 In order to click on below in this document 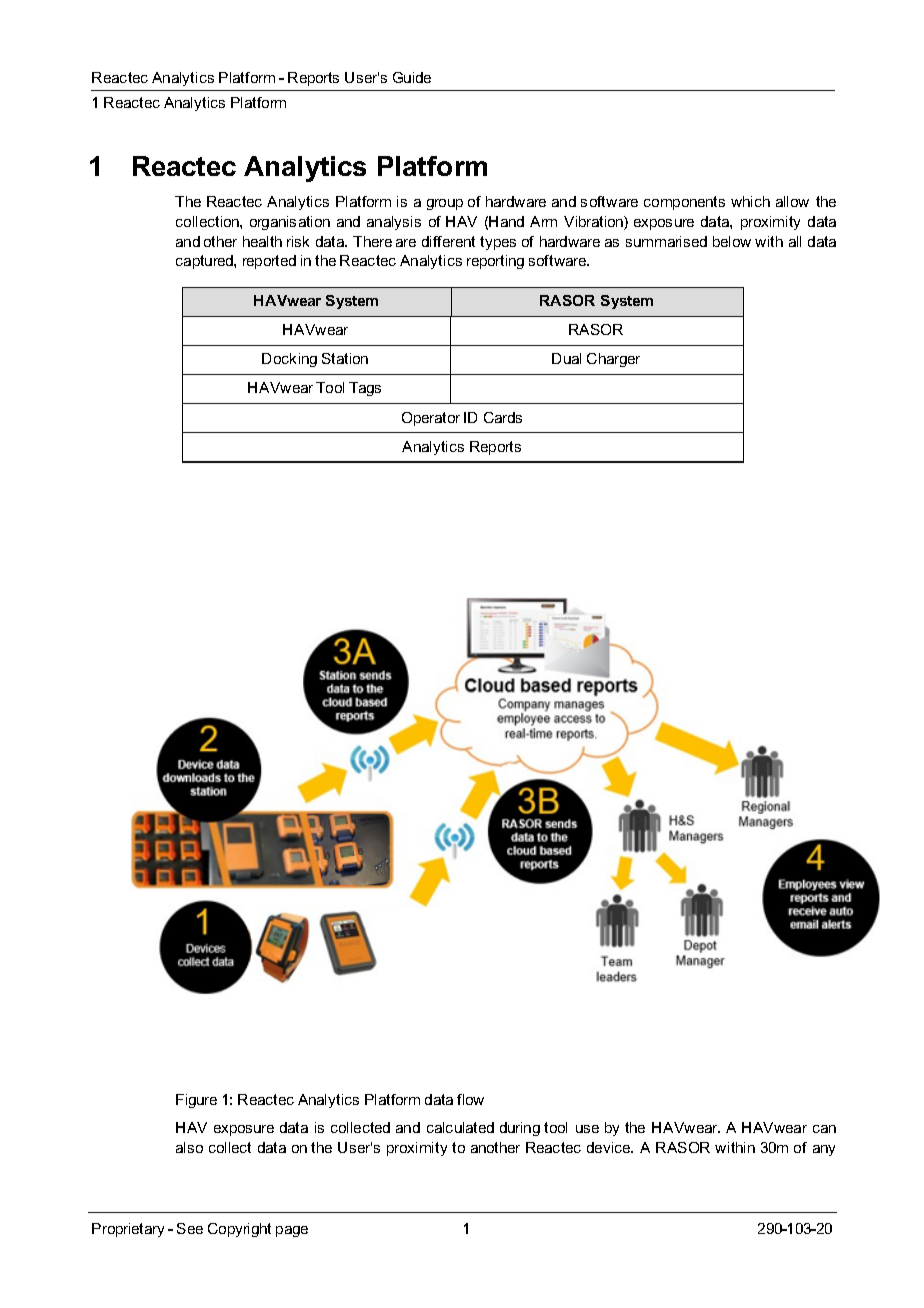, I will do `click(732, 241)`.
